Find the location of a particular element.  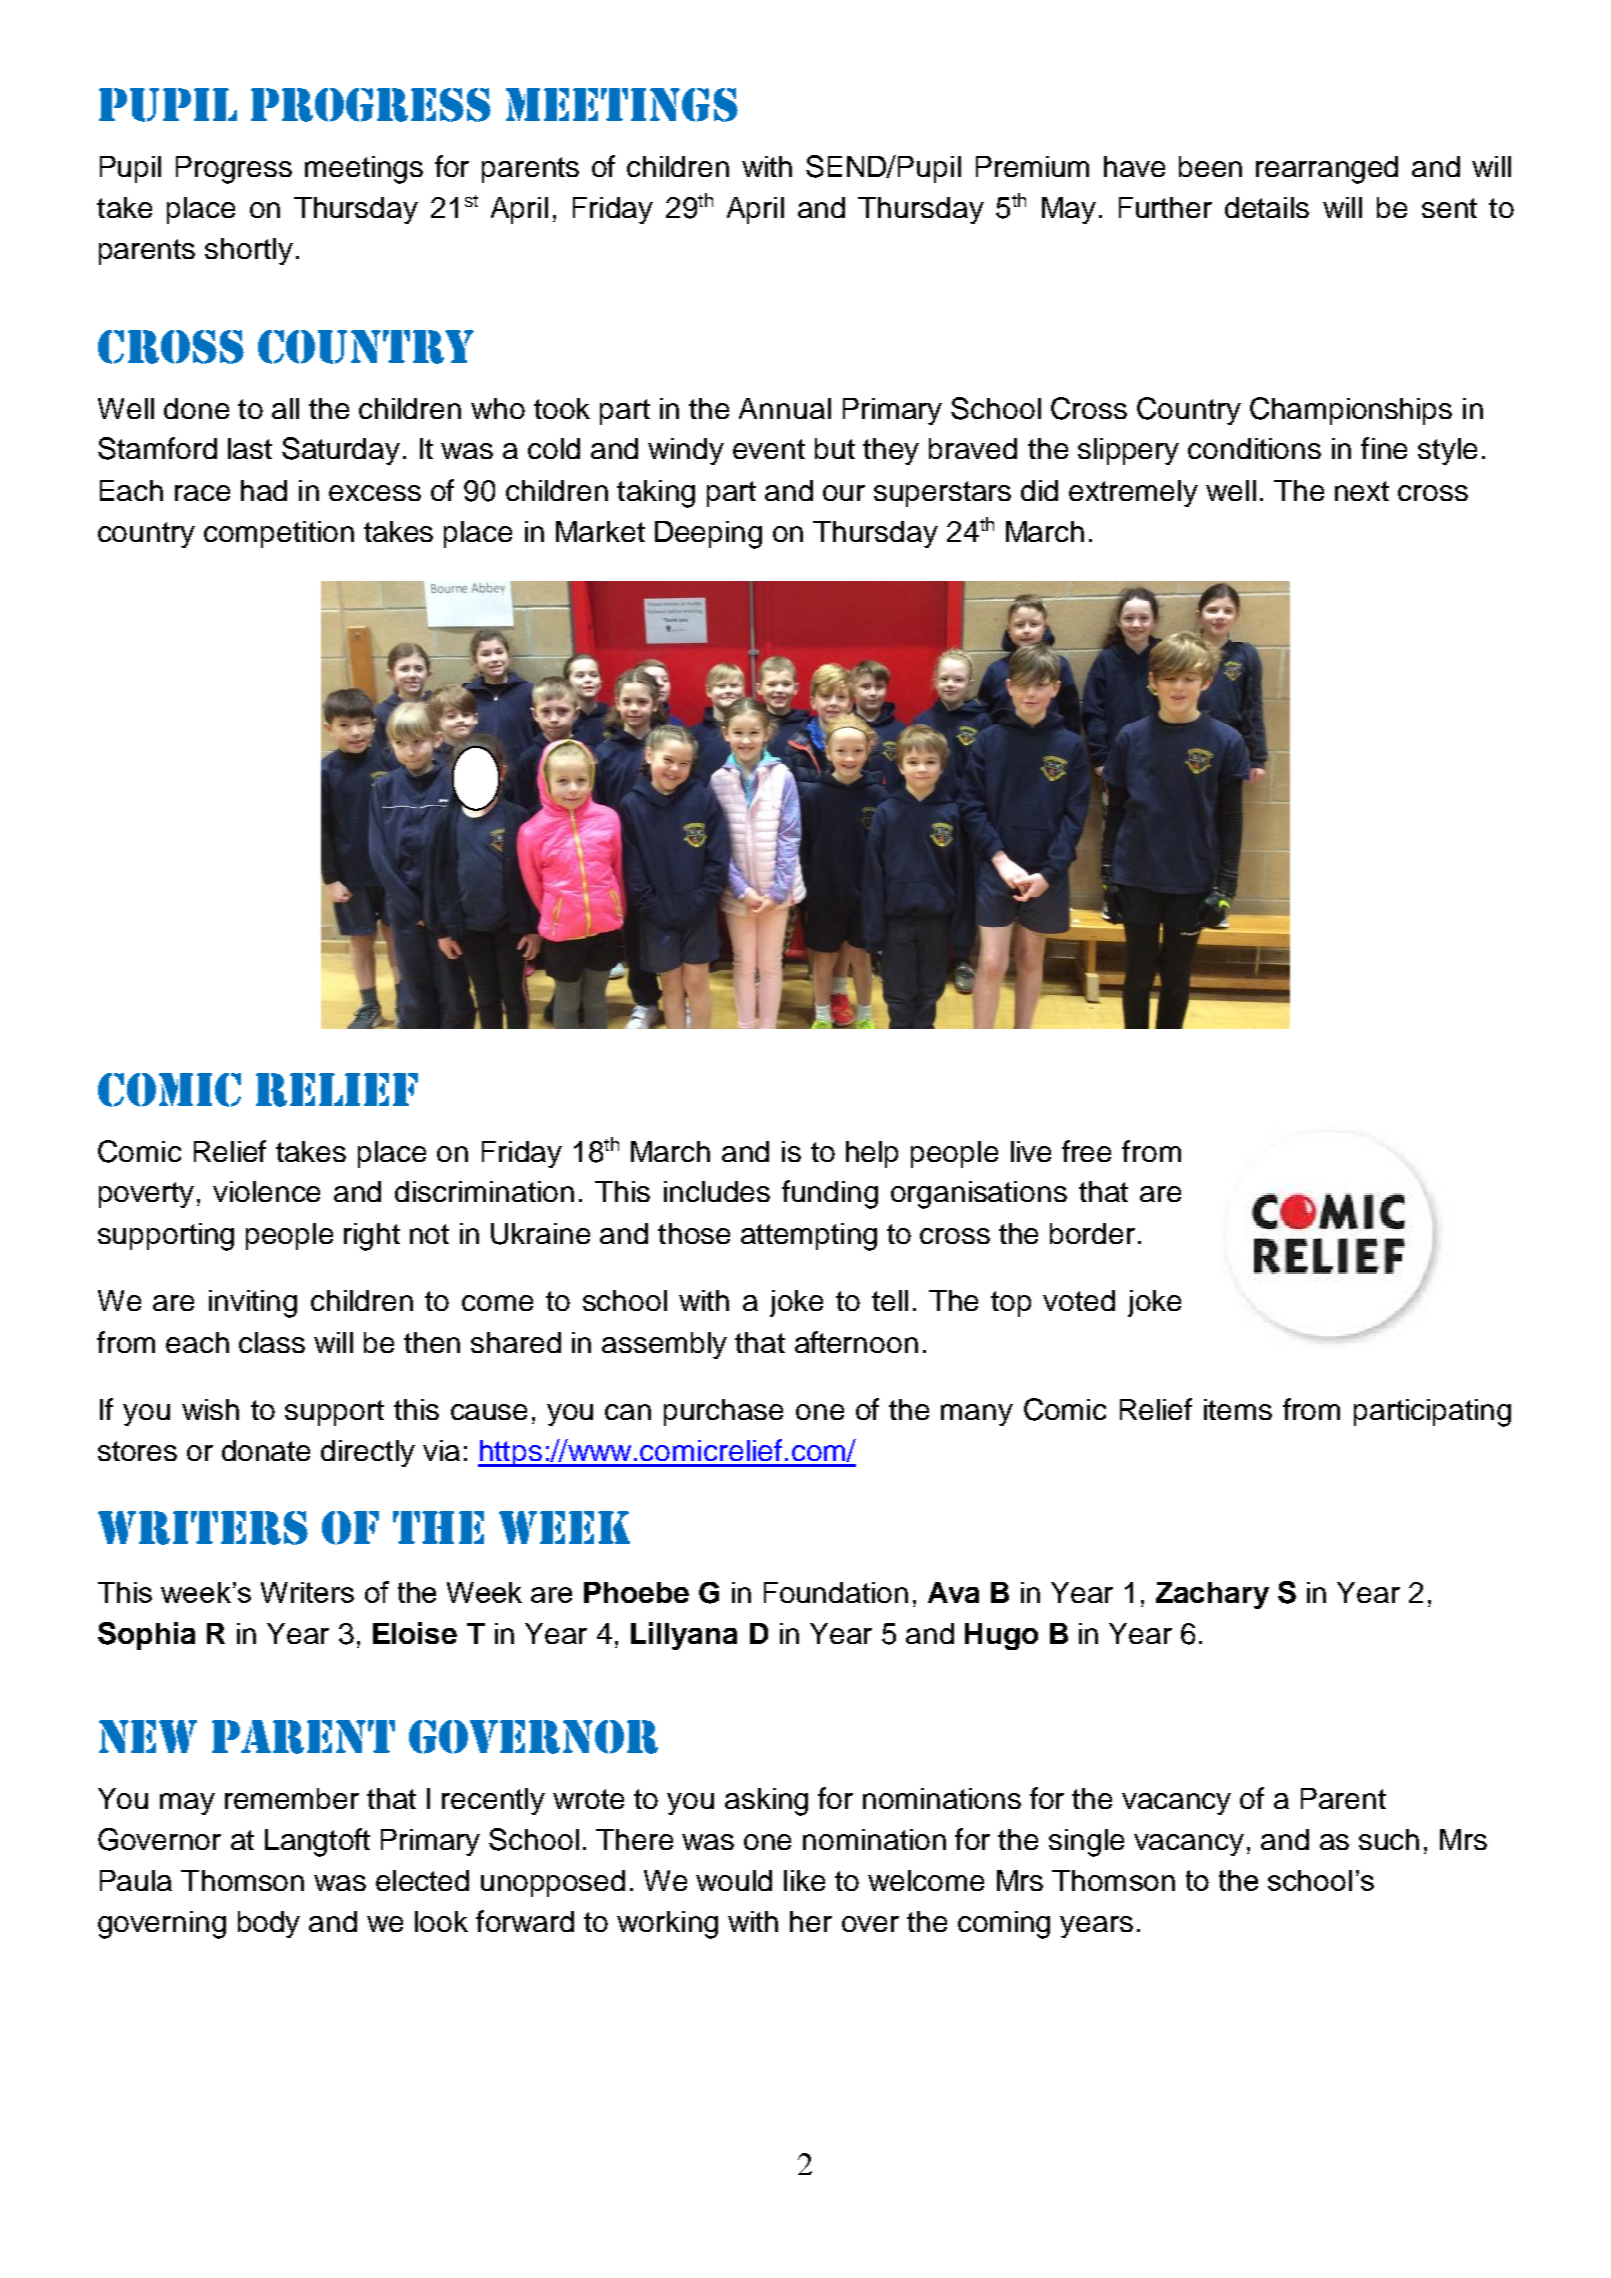

shortly is located at coordinates (249, 251).
